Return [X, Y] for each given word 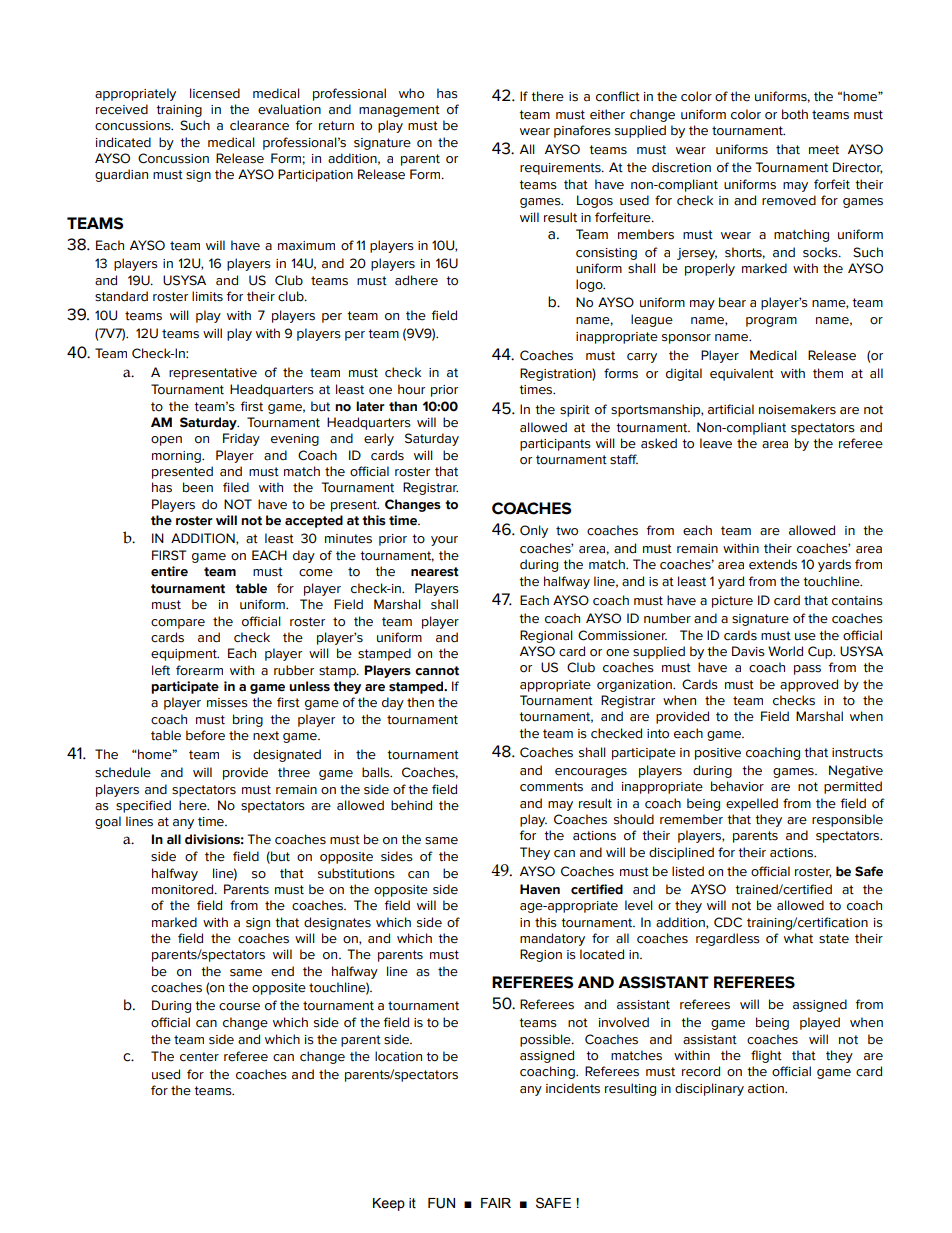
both [795, 114]
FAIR [496, 1203]
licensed [215, 93]
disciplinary [709, 1089]
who [411, 93]
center [199, 1057]
